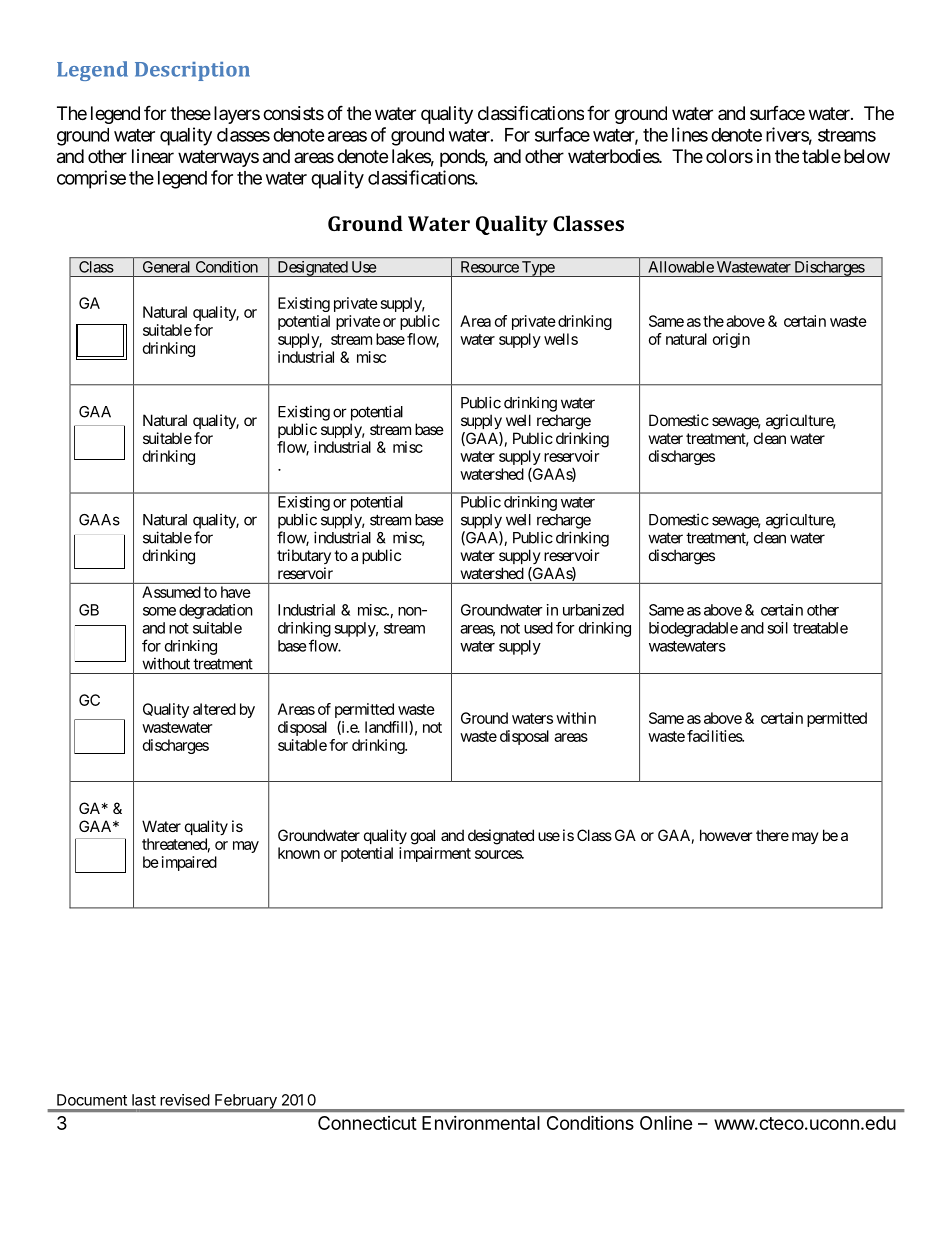  Describe the element at coordinates (537, 269) in the image. I see `Type` at that location.
